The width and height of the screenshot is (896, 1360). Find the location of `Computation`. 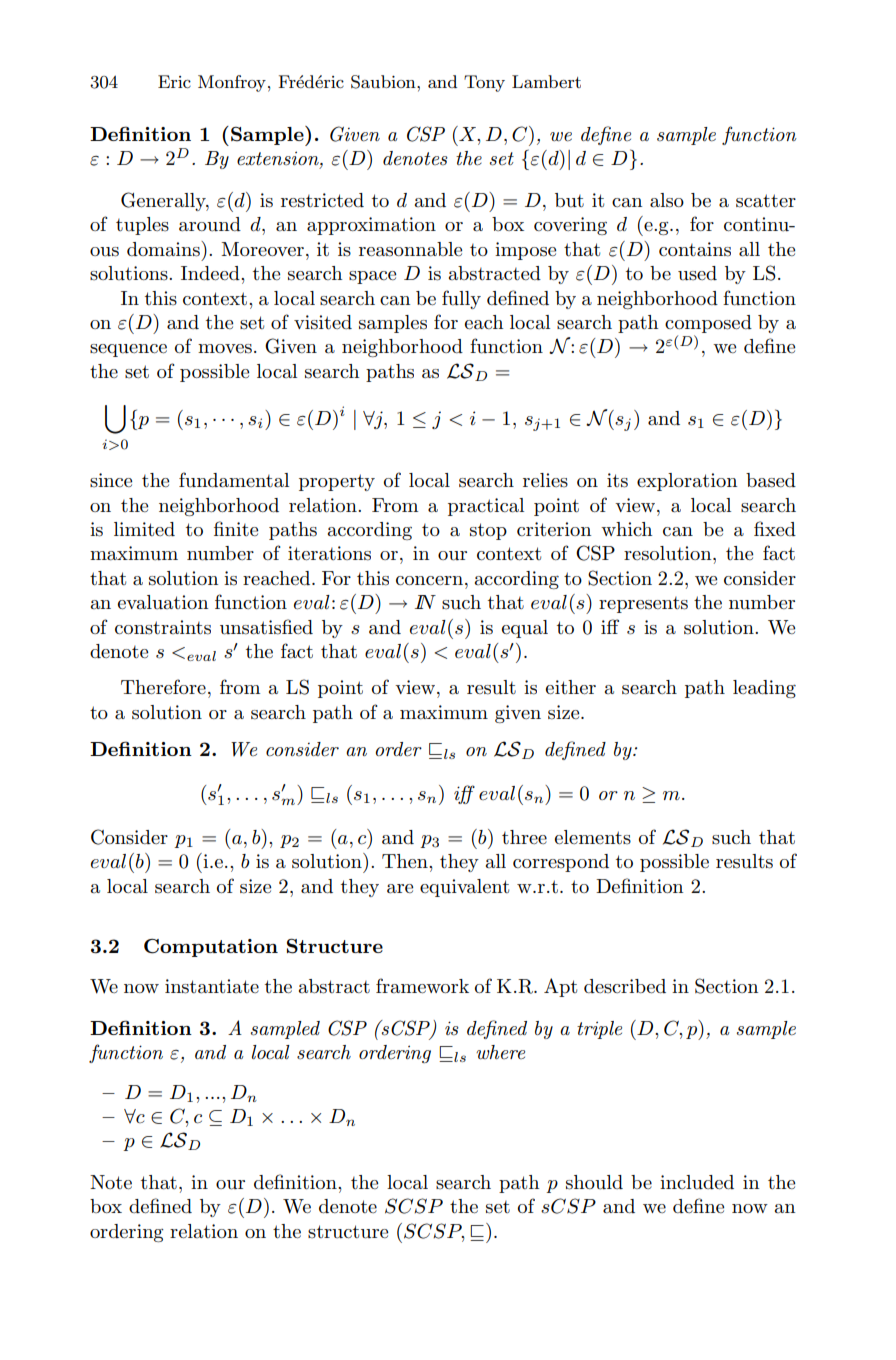

Computation is located at coordinates (211, 948).
